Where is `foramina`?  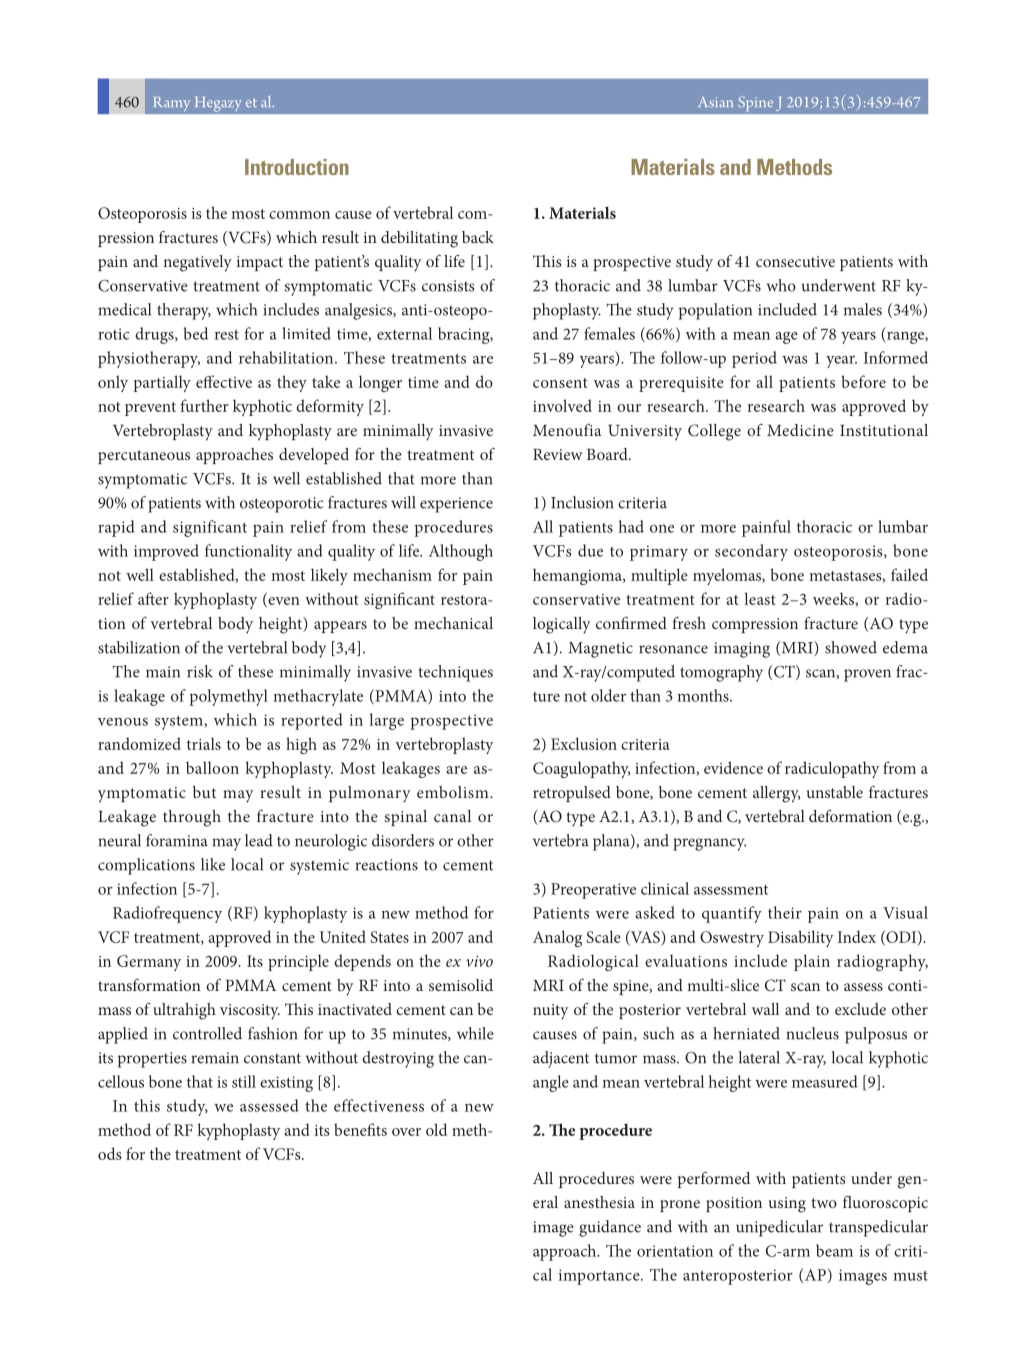 foramina is located at coordinates (177, 840).
